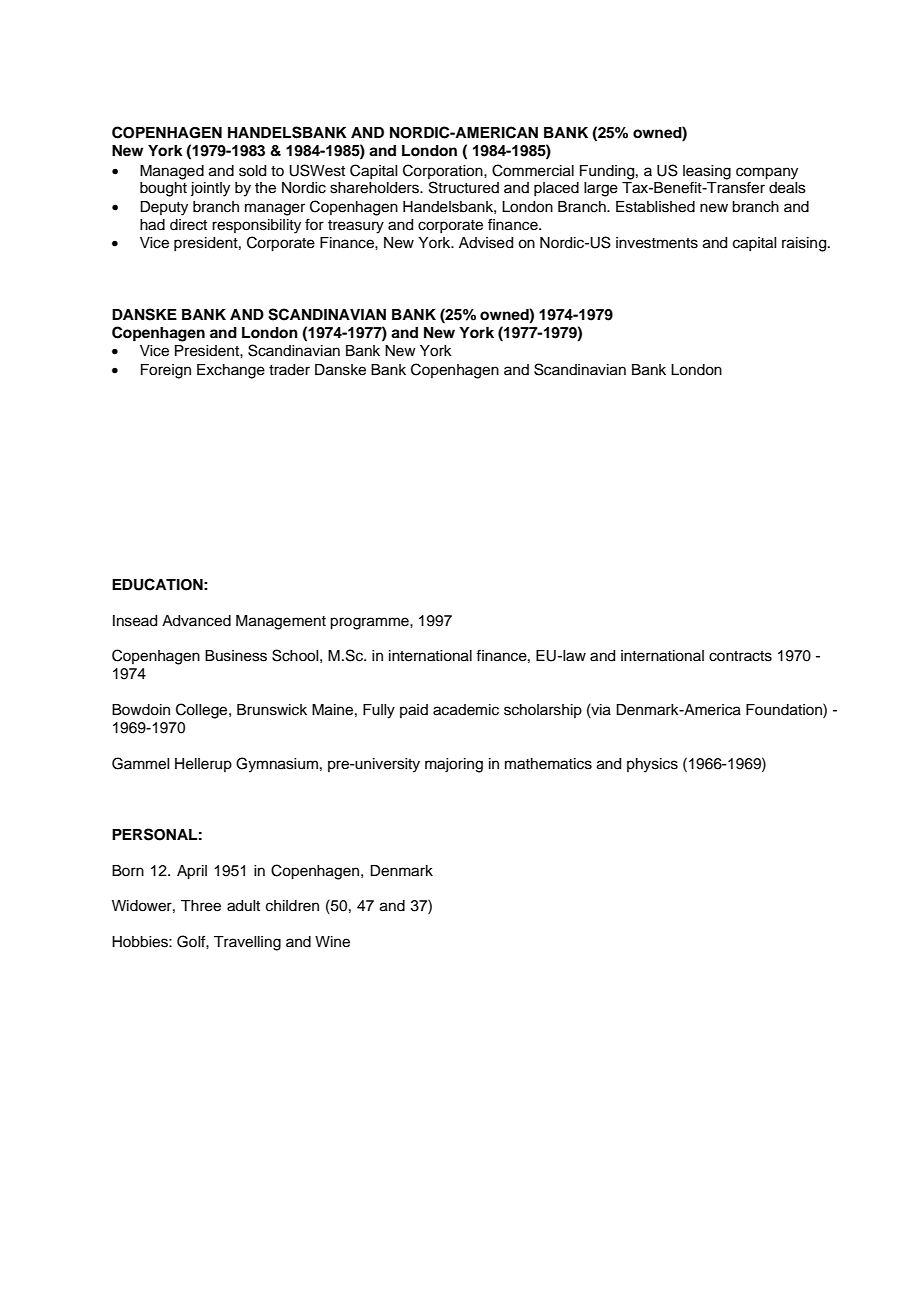 This image has width=924, height=1308. Describe the element at coordinates (466, 710) in the image. I see `academic` at that location.
